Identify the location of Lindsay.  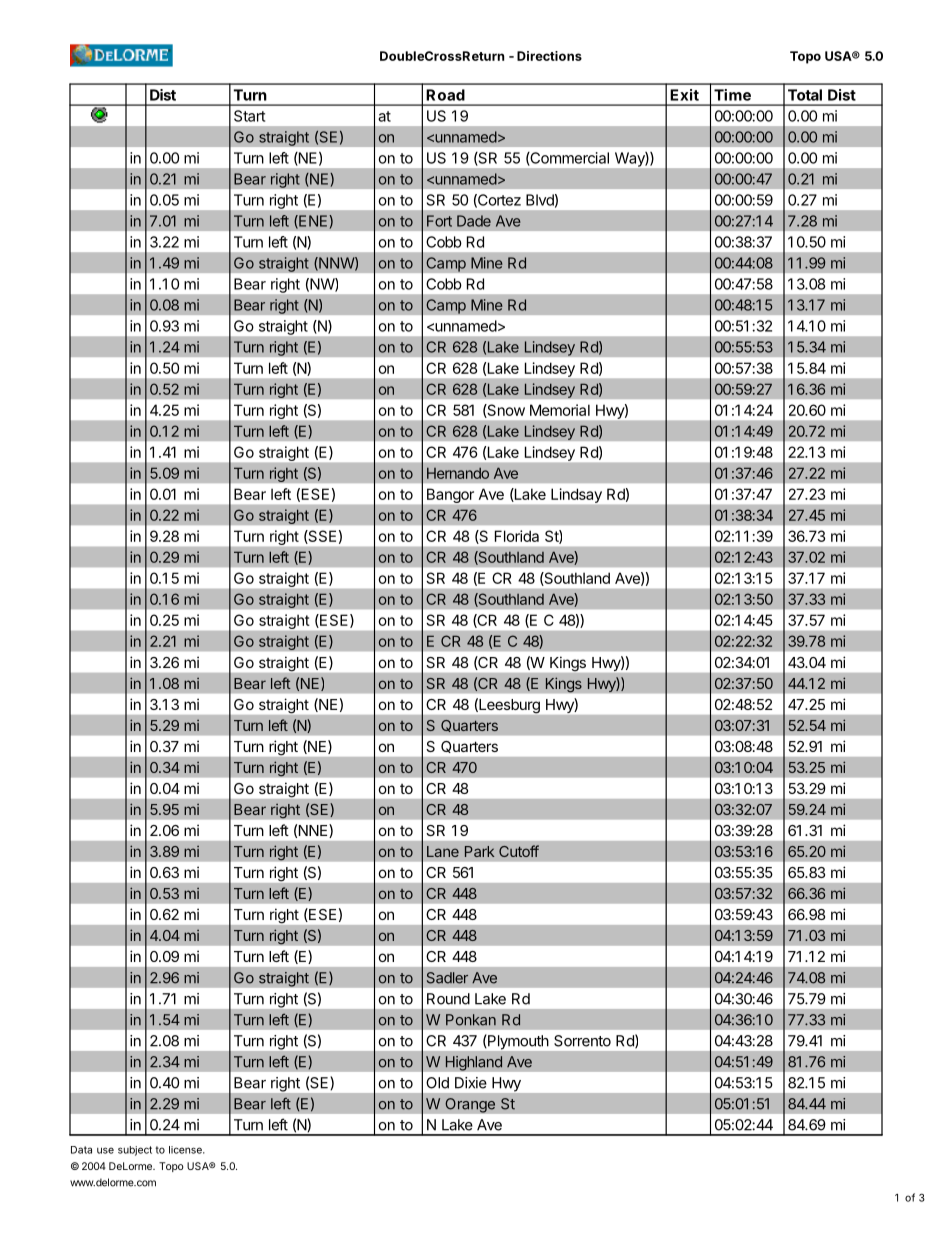
(576, 495).
